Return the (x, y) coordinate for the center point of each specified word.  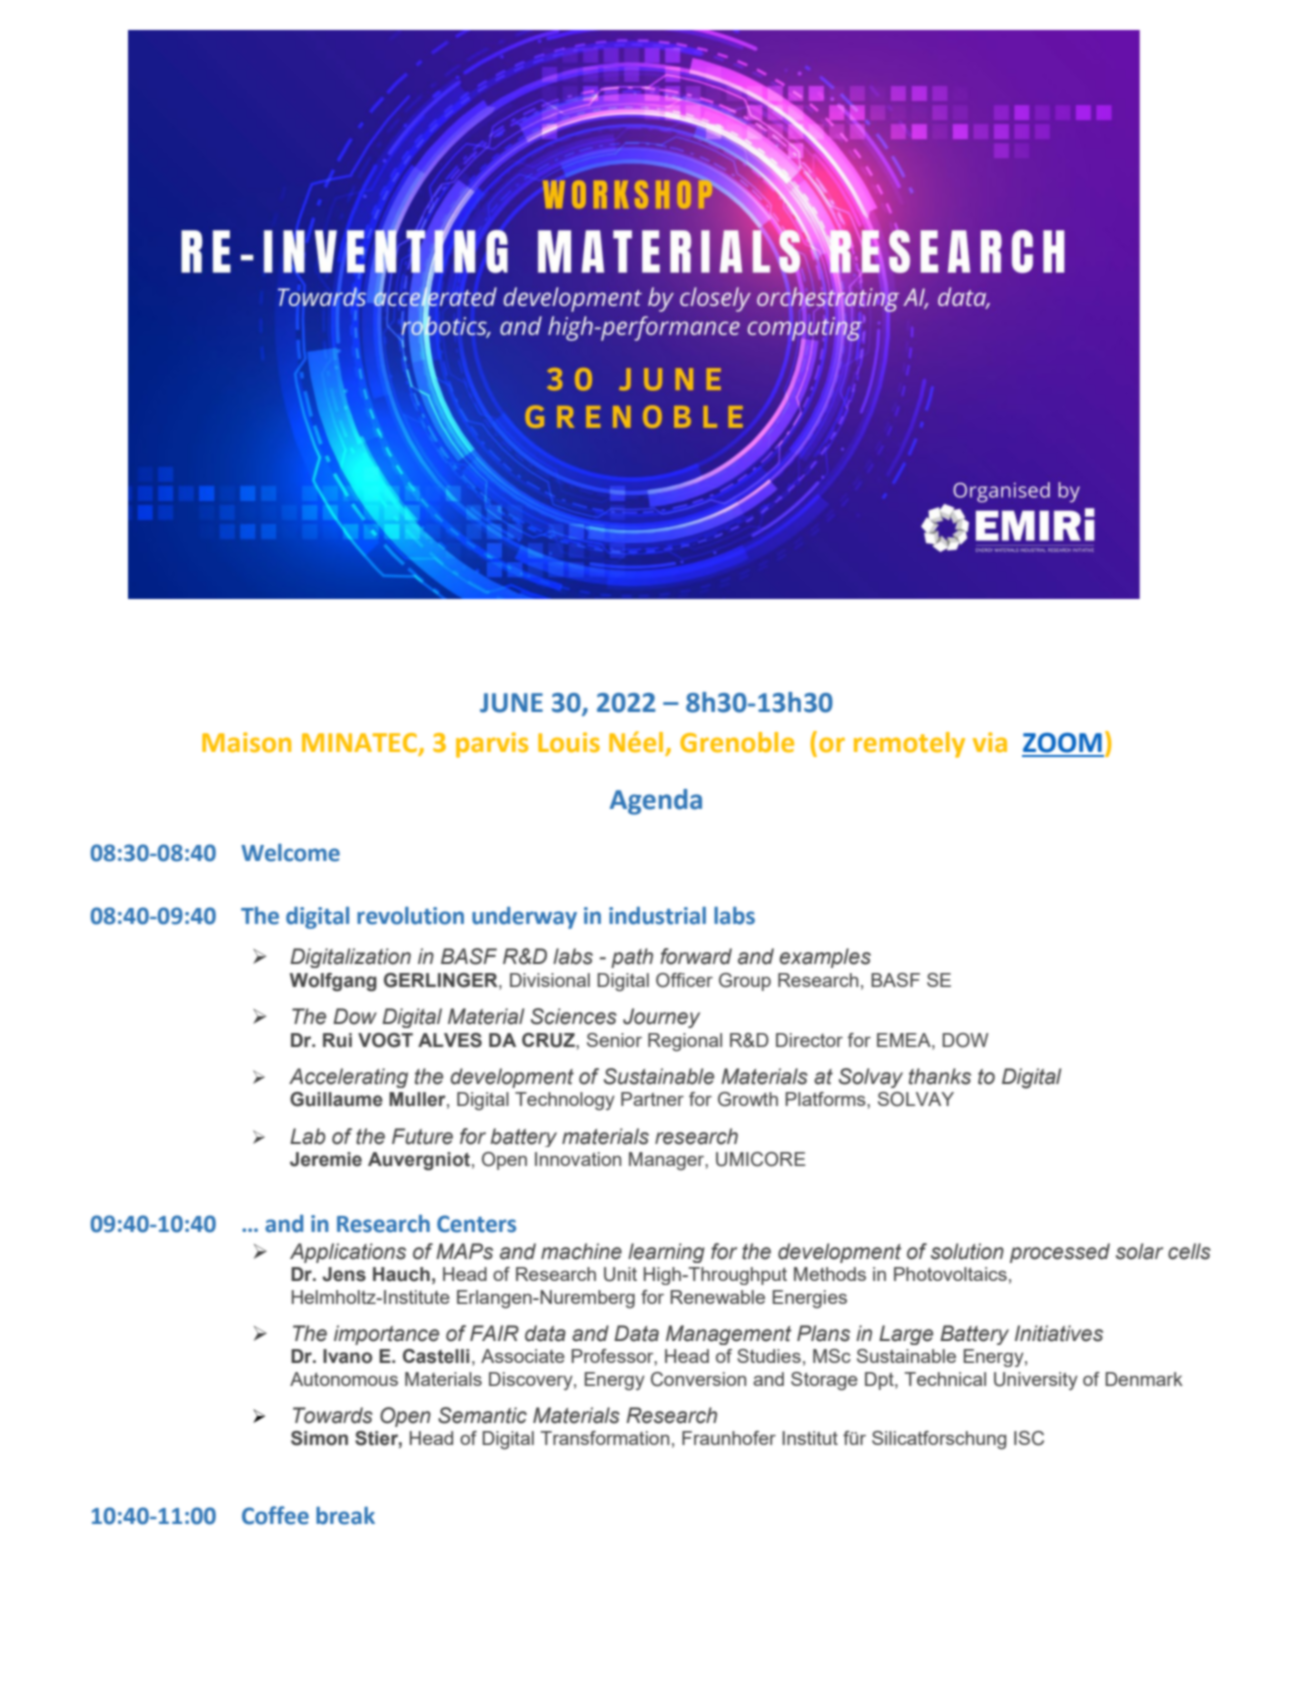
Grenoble (737, 742)
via (990, 742)
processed (1060, 1253)
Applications (348, 1253)
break (345, 1516)
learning (666, 1253)
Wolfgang (333, 982)
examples (825, 958)
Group (745, 982)
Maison (246, 742)
